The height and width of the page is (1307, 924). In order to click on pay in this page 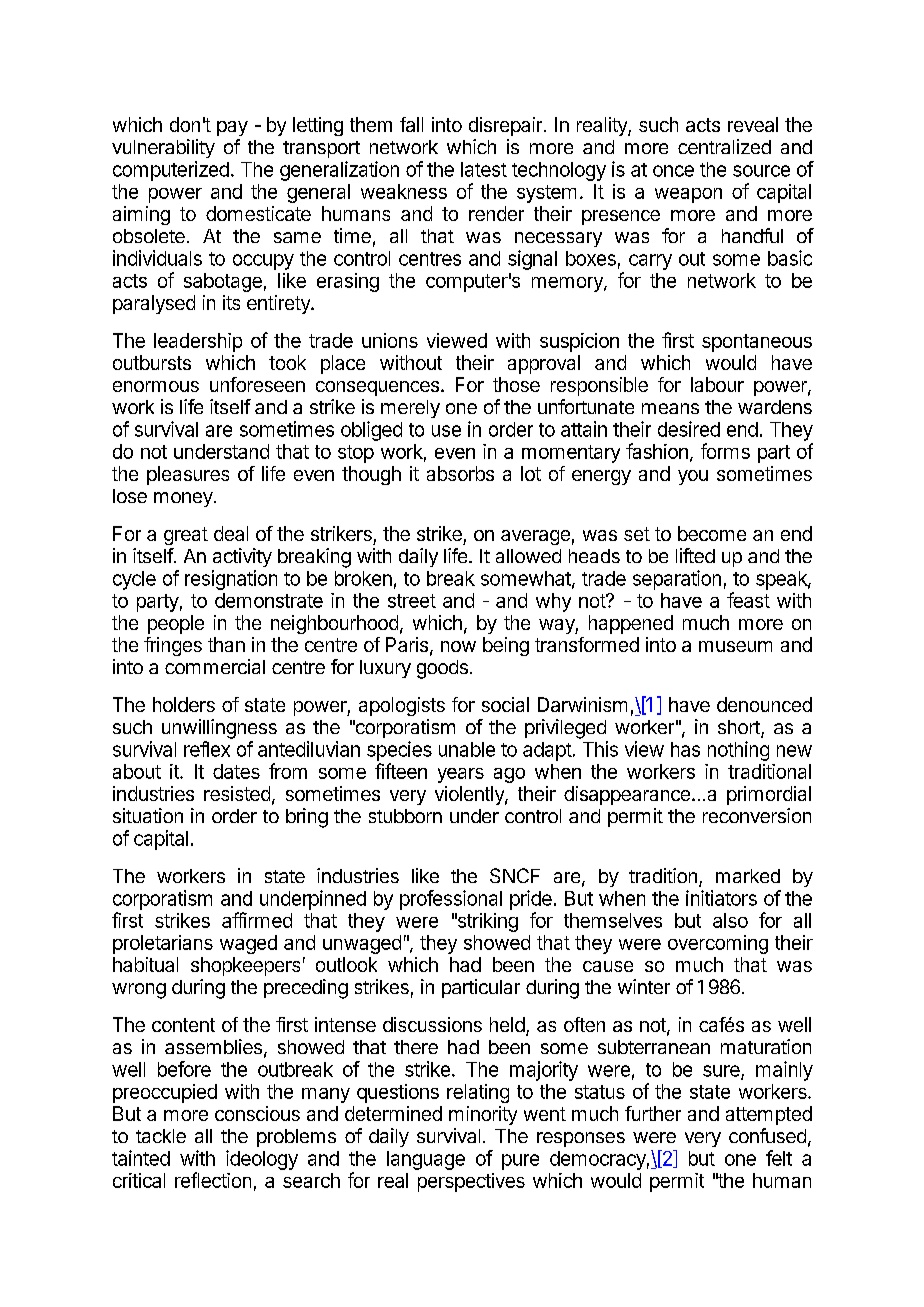, I will do `click(232, 128)`.
